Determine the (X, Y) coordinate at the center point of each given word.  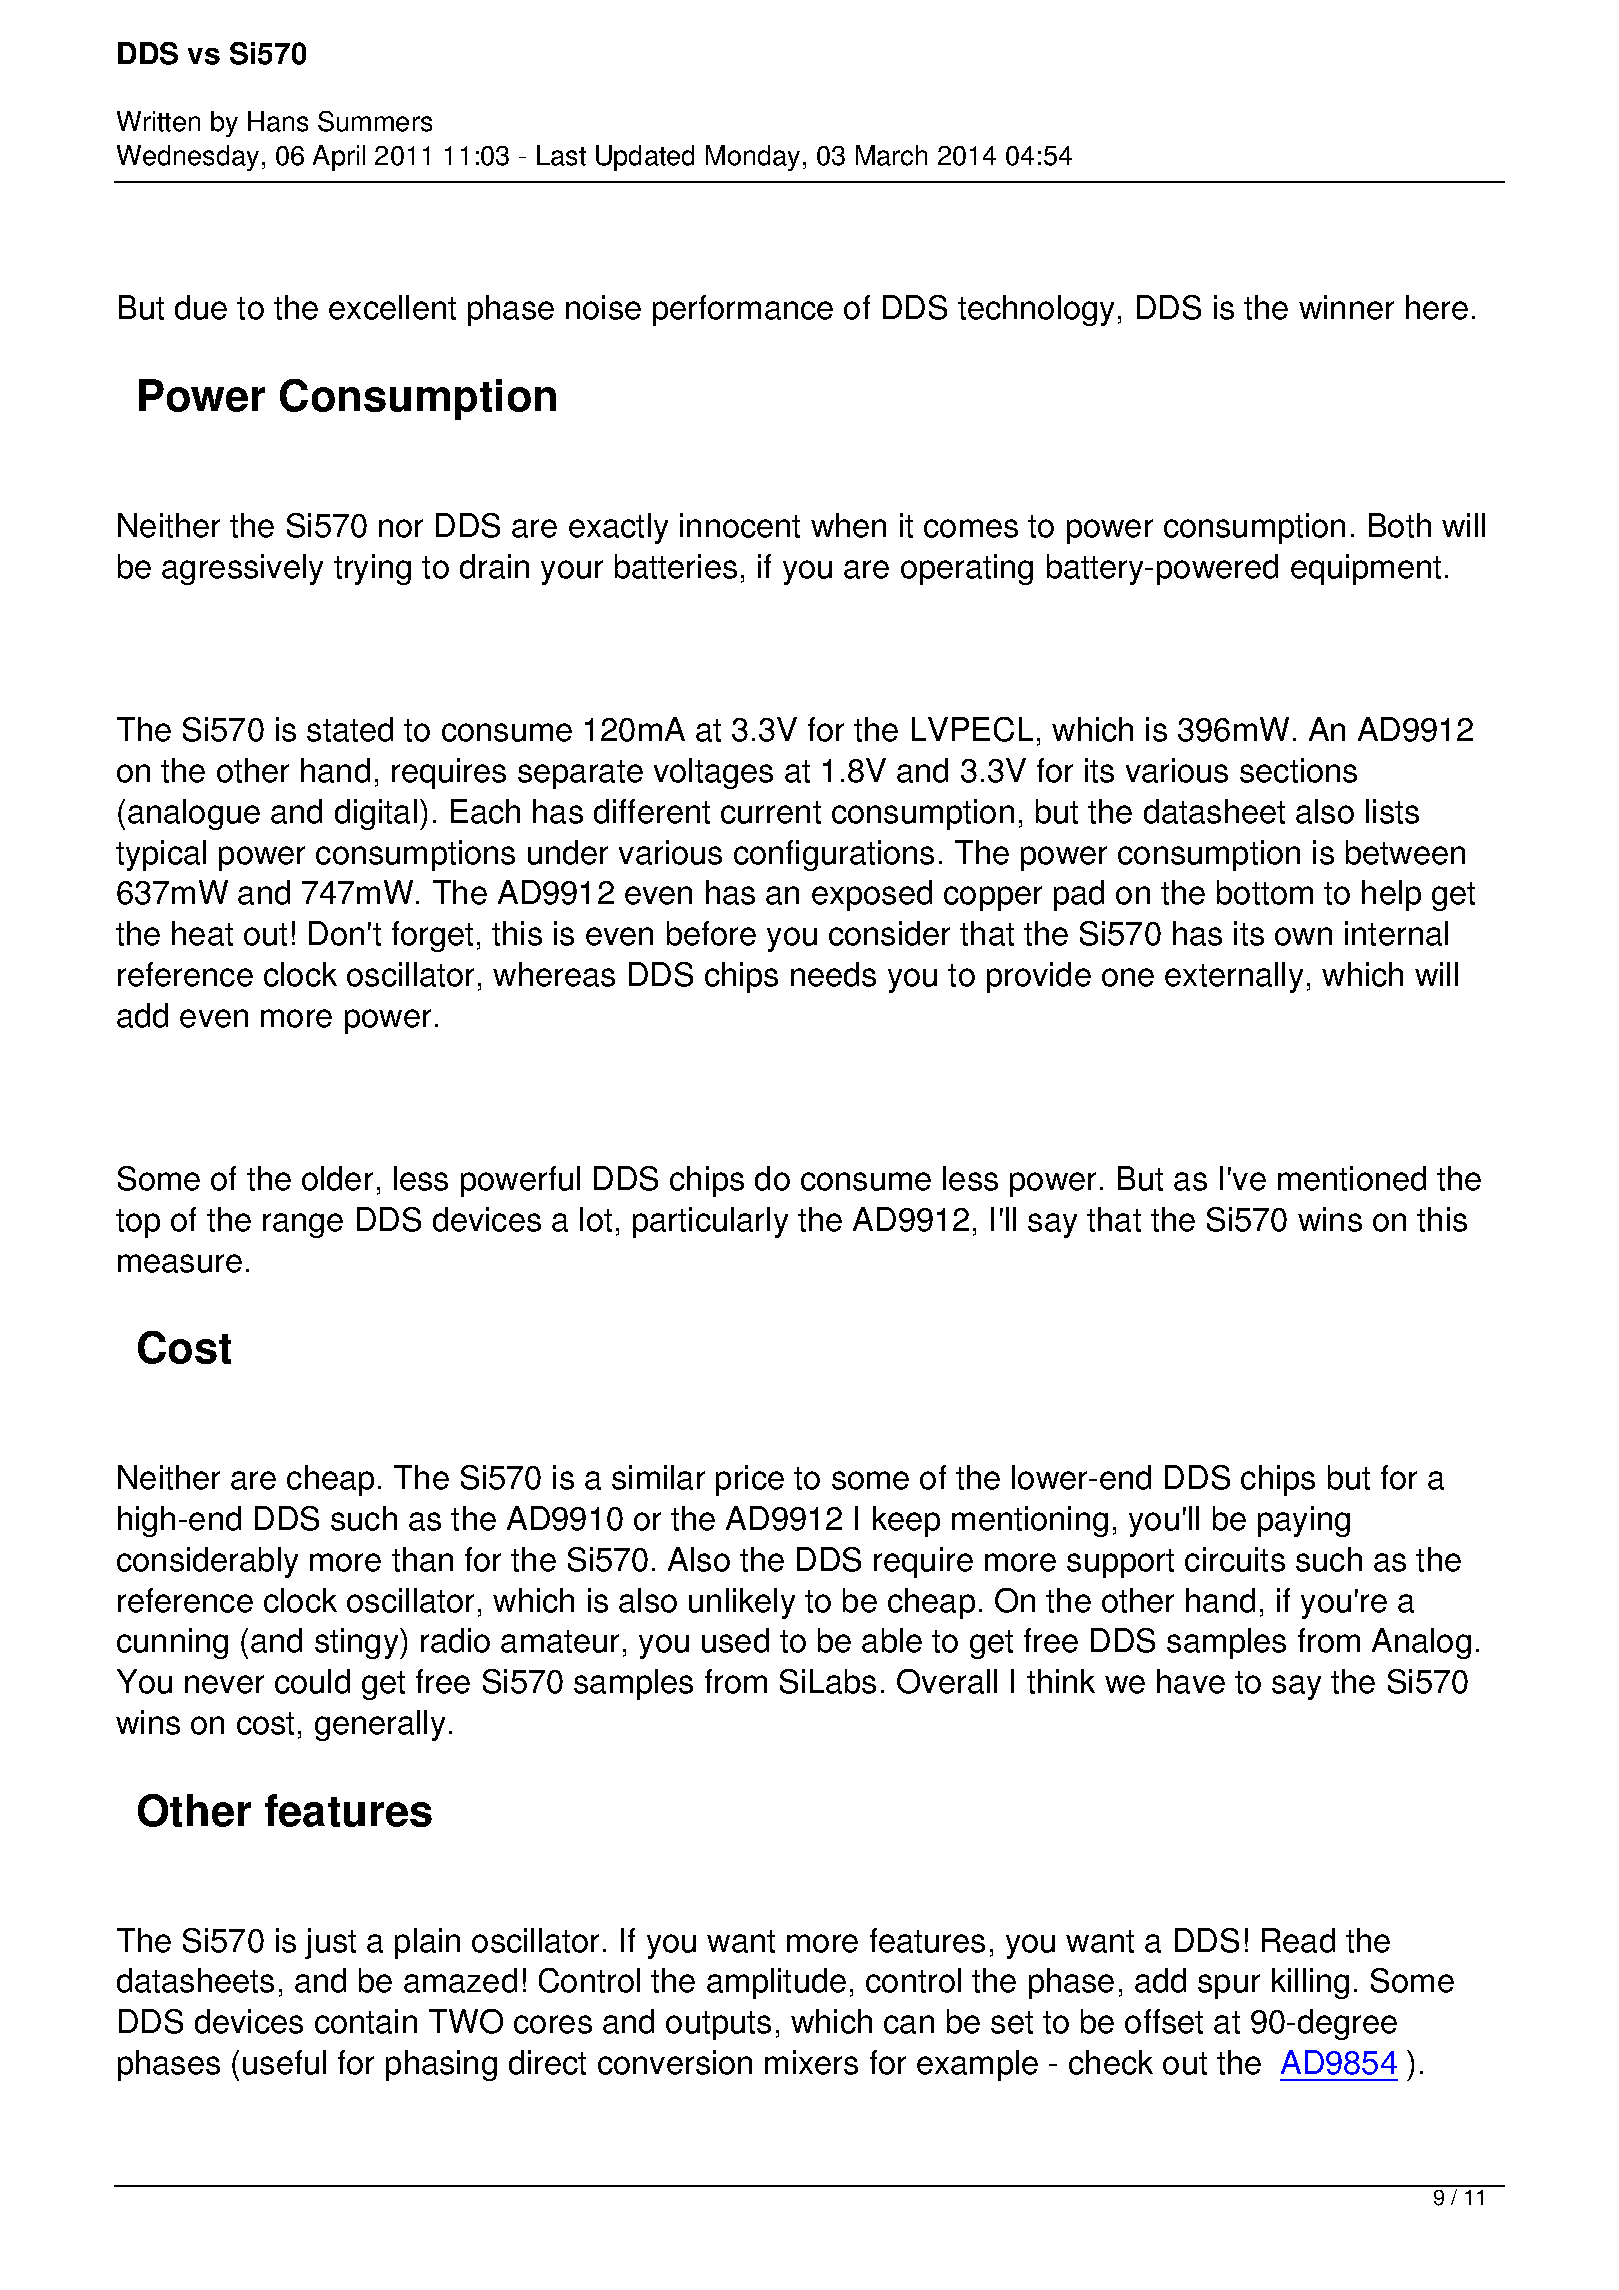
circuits (1235, 1559)
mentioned (1352, 1178)
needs (833, 974)
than (422, 1559)
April (339, 158)
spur (1229, 1986)
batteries (676, 566)
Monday (753, 158)
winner (1346, 307)
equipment (1366, 569)
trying (372, 569)
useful (284, 2062)
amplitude (776, 1983)
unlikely (742, 1603)
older (337, 1178)
